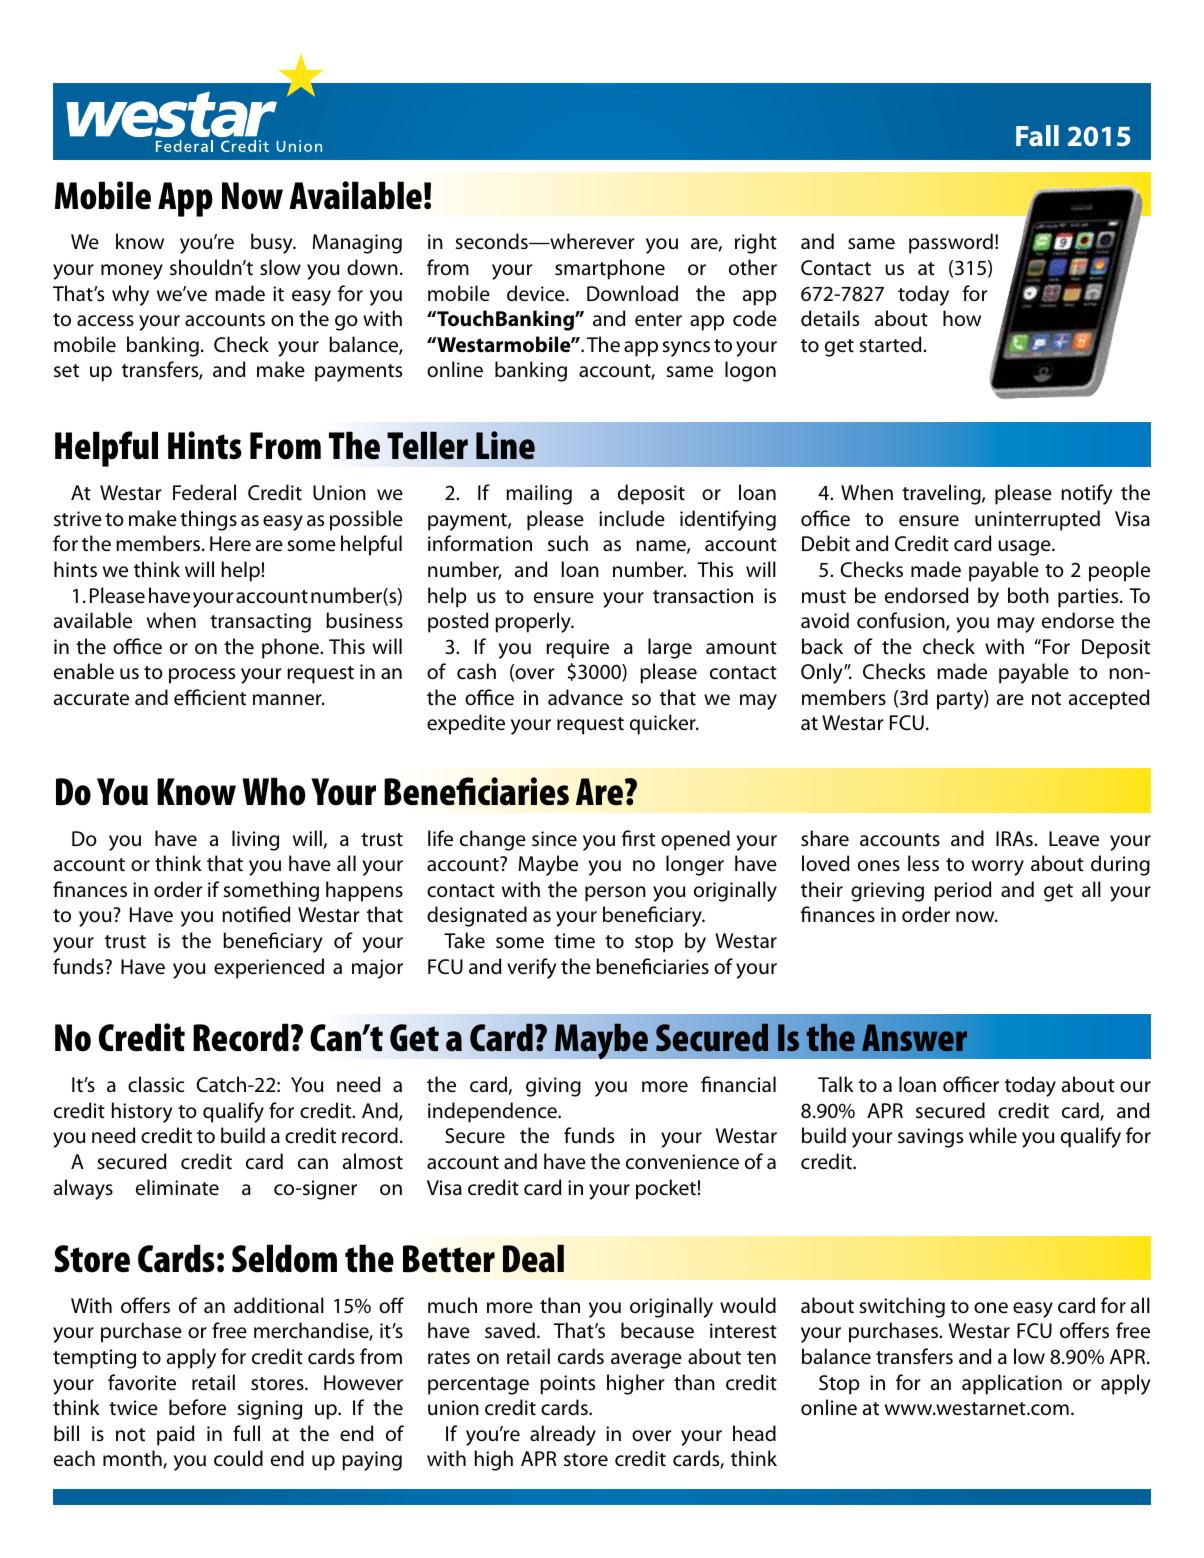 The width and height of the page is (1204, 1558). I want to click on history, so click(142, 1112).
